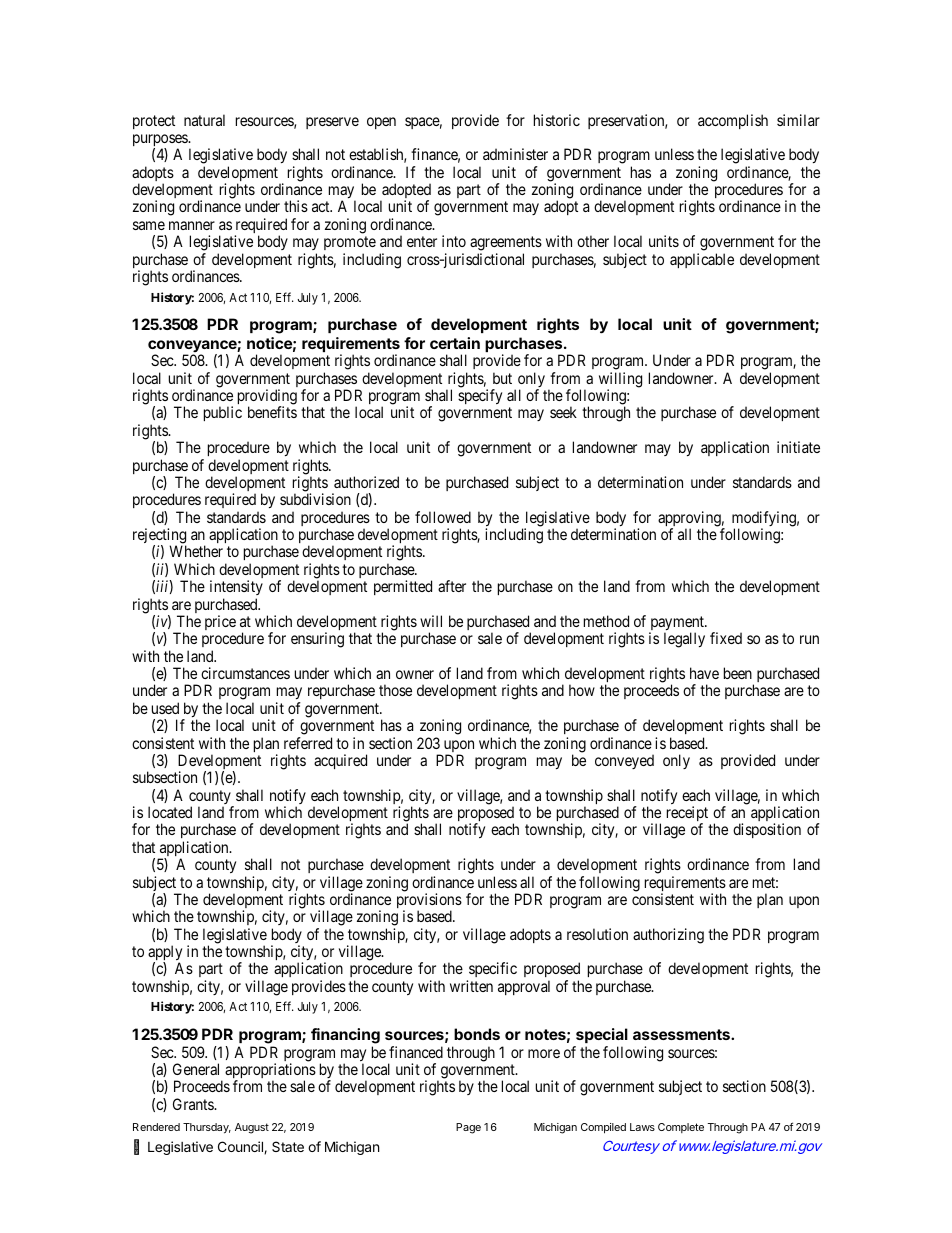 Image resolution: width=952 pixels, height=1233 pixels. I want to click on acquired, so click(340, 761).
